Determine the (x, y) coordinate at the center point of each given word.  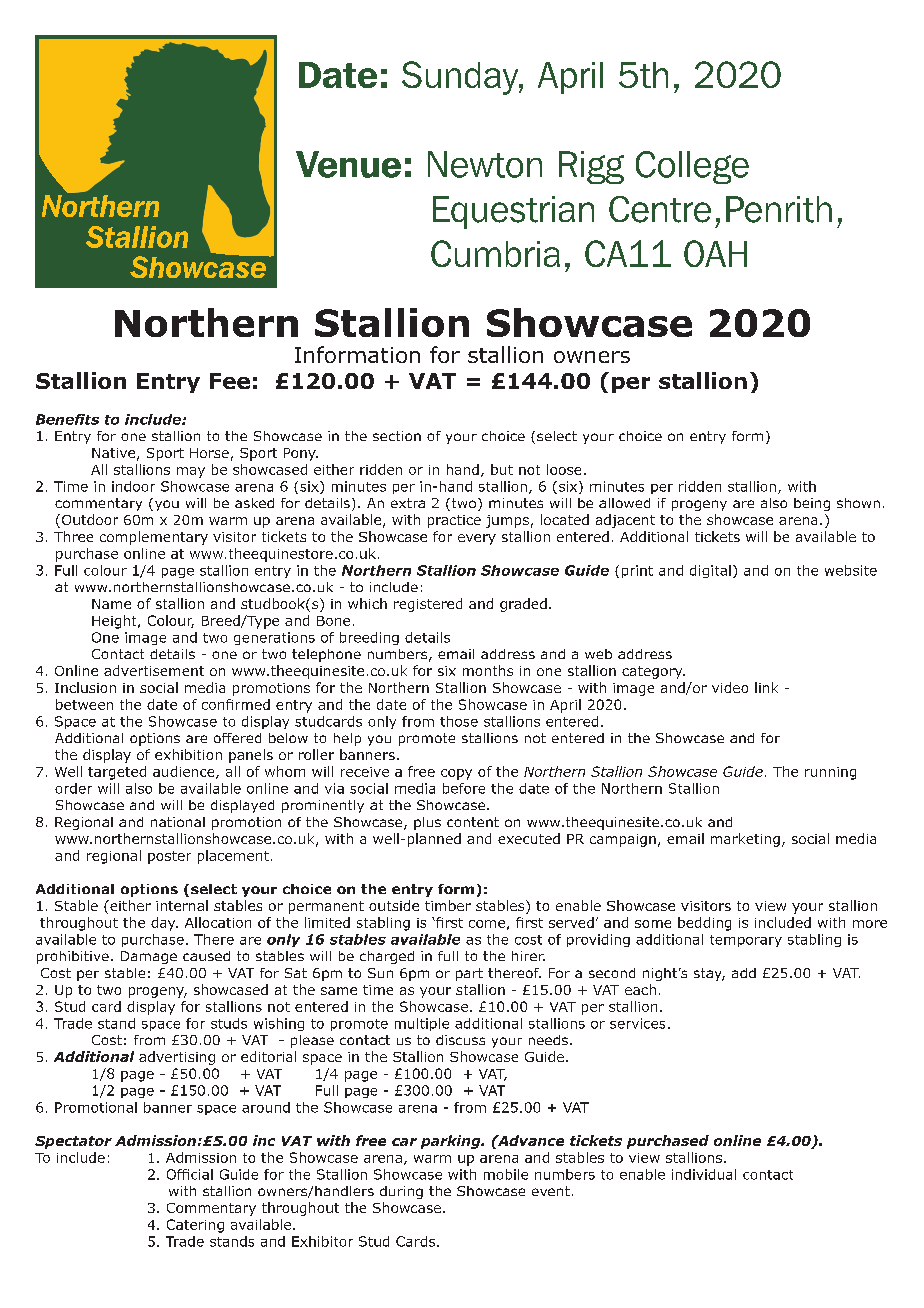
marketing (745, 840)
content (473, 822)
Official (190, 1174)
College (692, 167)
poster (169, 857)
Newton (485, 164)
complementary (154, 538)
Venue (348, 164)
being (812, 504)
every (477, 539)
